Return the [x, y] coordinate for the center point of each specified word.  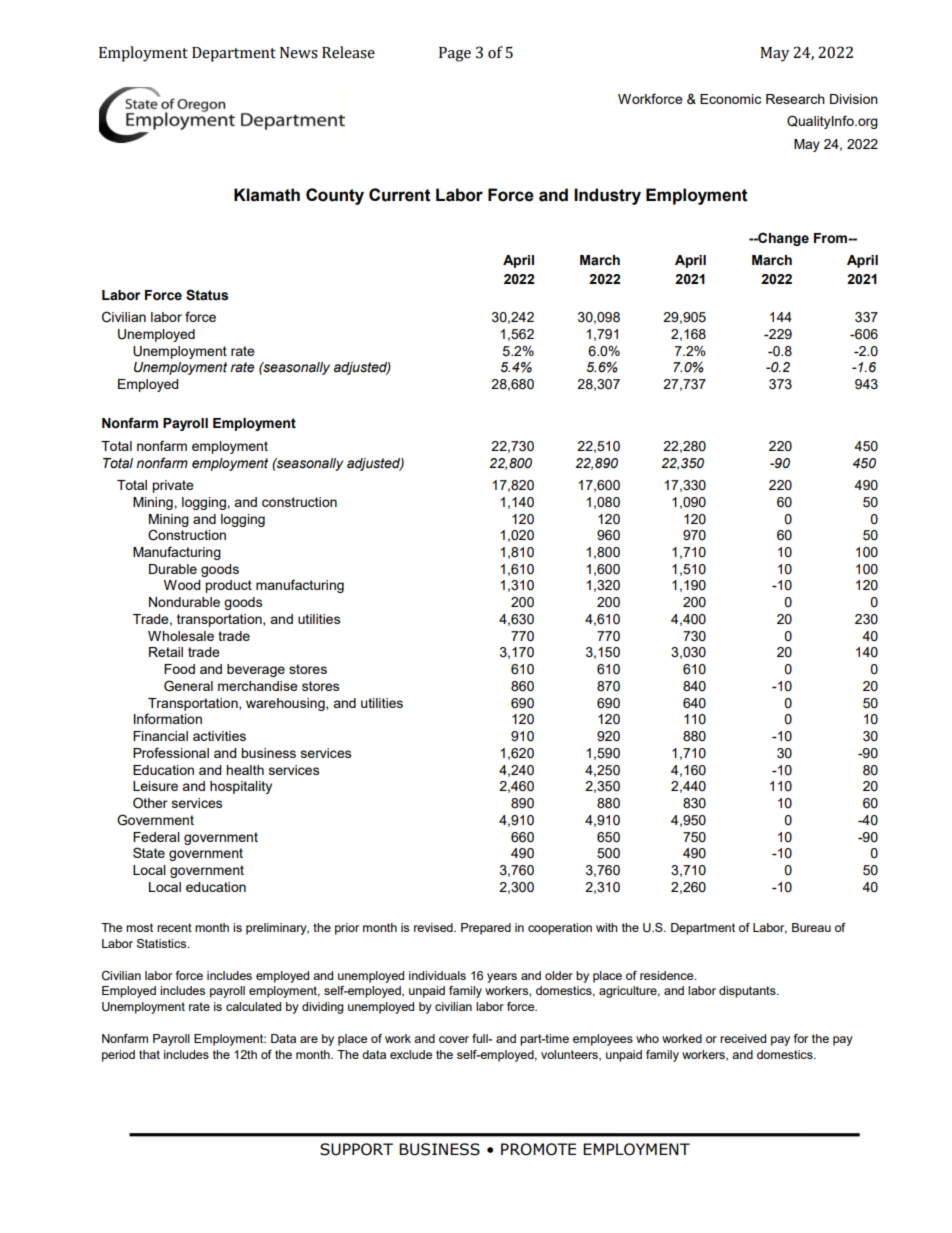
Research [795, 99]
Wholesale [181, 636]
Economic [730, 99]
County [335, 196]
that [149, 1054]
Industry [607, 196]
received [743, 1038]
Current [400, 195]
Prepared [486, 929]
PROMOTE [538, 1149]
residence [668, 975]
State [149, 852]
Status [207, 295]
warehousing [286, 704]
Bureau [811, 927]
